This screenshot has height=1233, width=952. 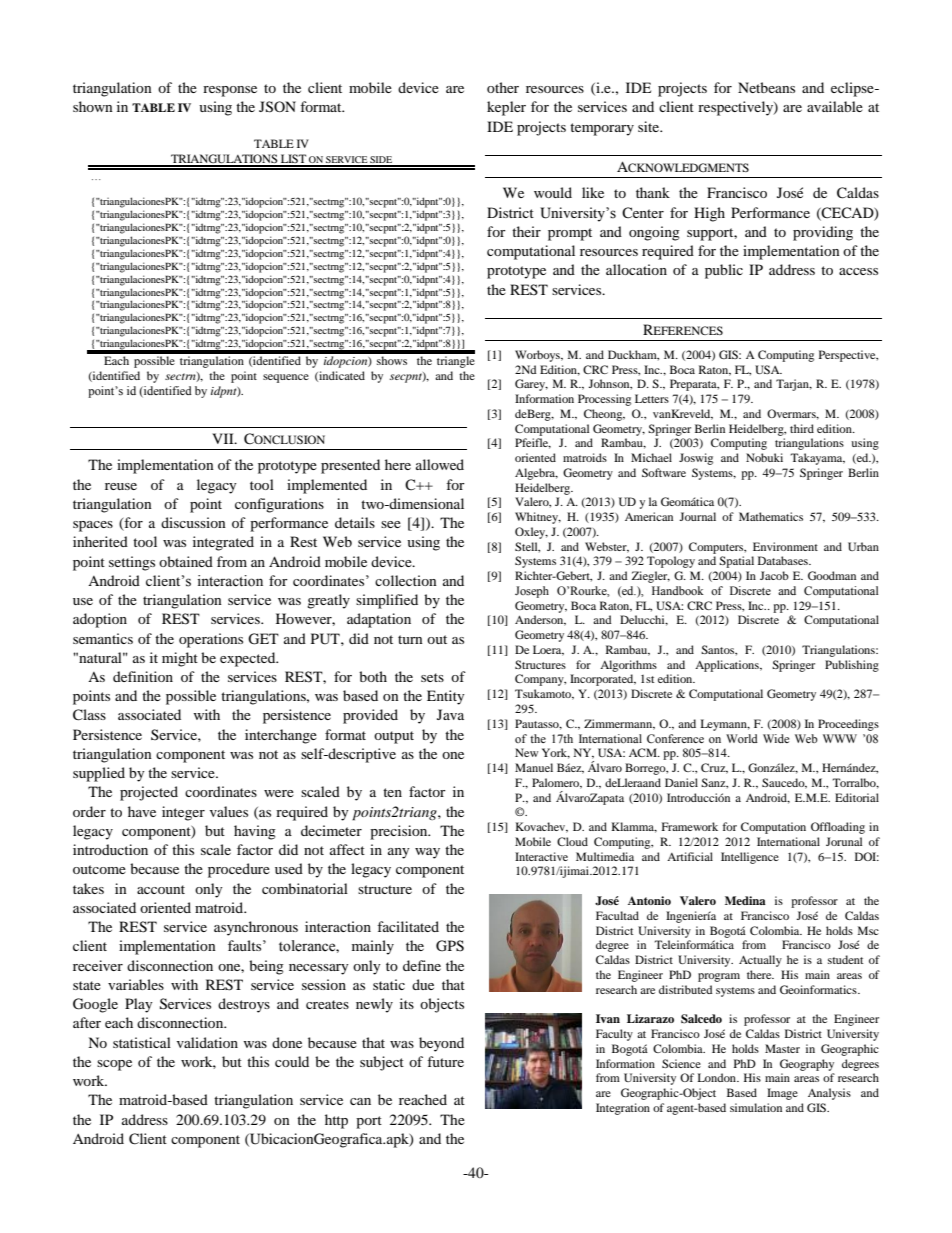 What do you see at coordinates (224, 438) in the screenshot?
I see `VII` at bounding box center [224, 438].
